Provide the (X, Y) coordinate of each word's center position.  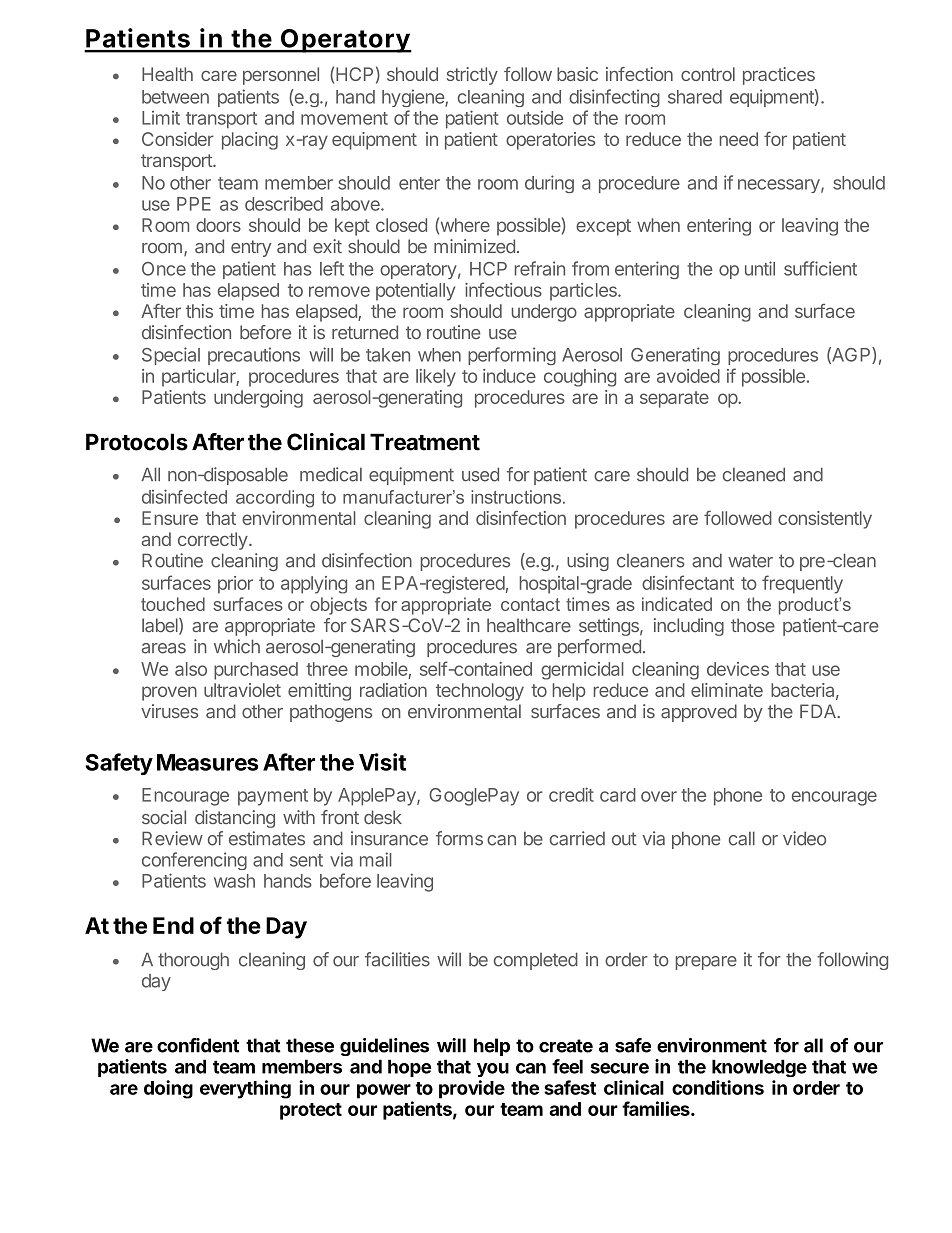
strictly (472, 76)
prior (235, 585)
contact (530, 604)
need (739, 139)
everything (245, 1089)
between (175, 97)
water (750, 561)
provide (472, 1089)
